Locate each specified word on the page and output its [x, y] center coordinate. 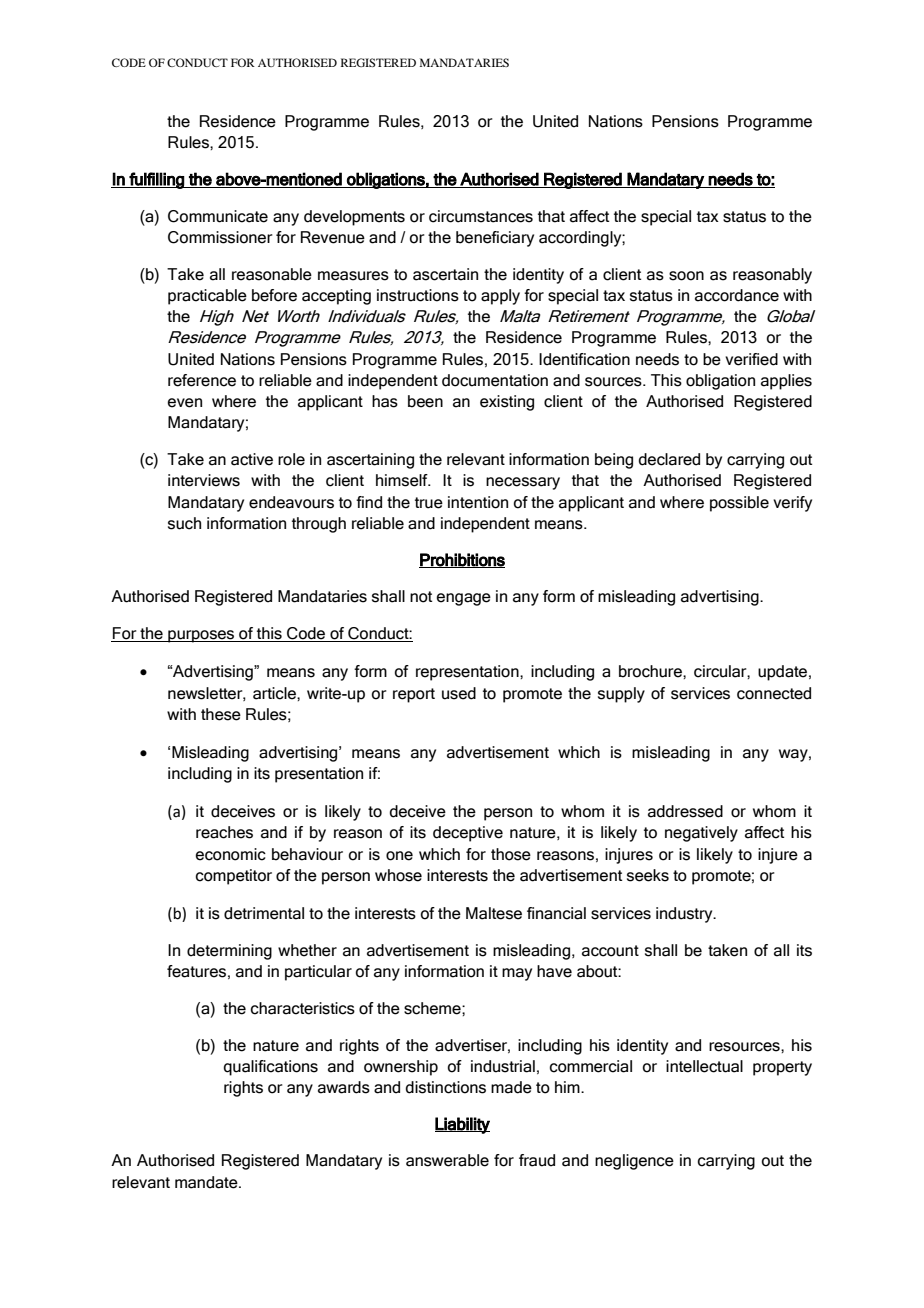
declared [669, 459]
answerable [447, 1160]
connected [774, 693]
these [221, 714]
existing [507, 403]
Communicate [218, 216]
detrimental [264, 913]
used [459, 693]
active [252, 459]
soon [686, 276]
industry [685, 915]
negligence [634, 1162]
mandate [207, 1182]
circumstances [481, 216]
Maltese [494, 913]
